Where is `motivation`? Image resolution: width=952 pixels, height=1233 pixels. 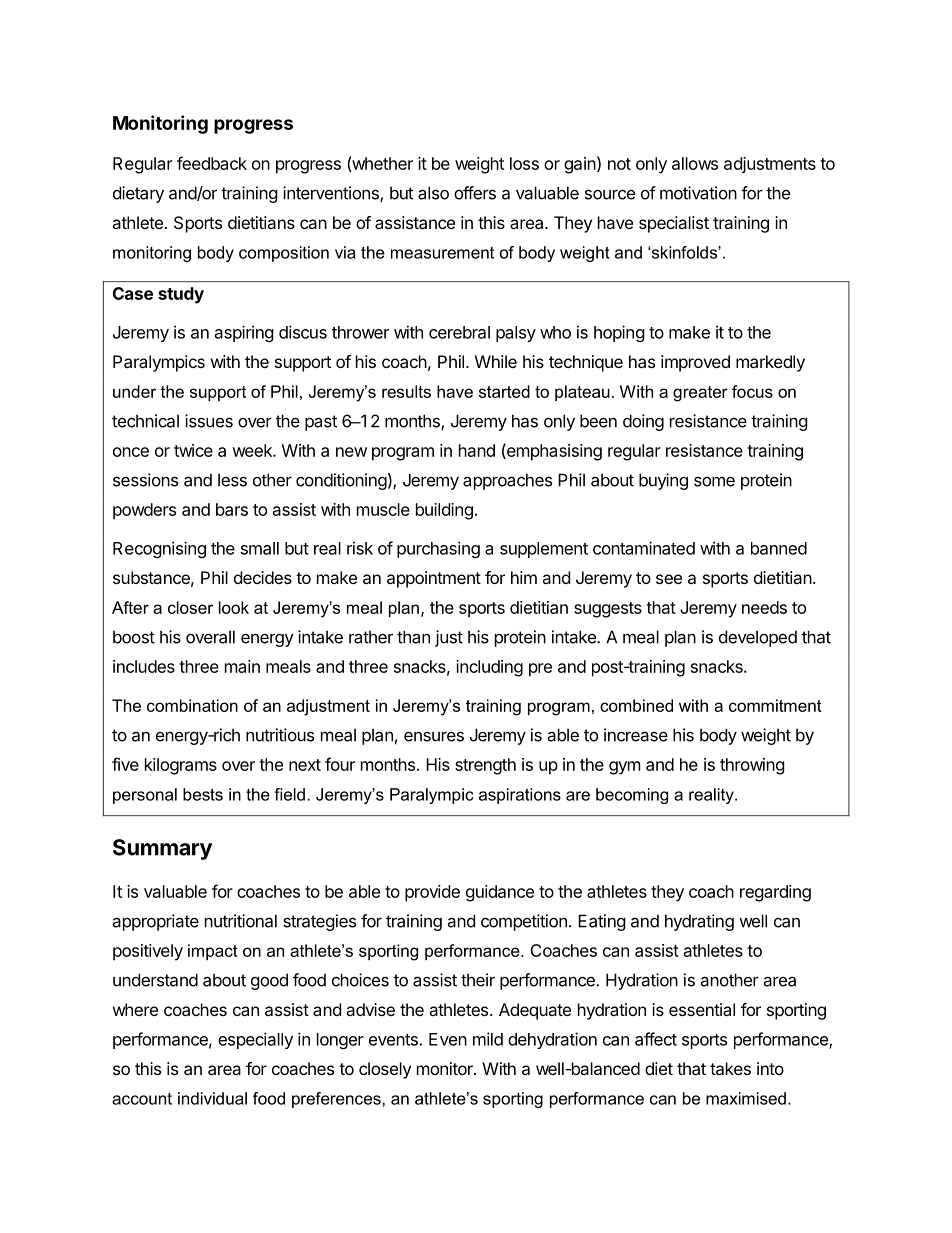 motivation is located at coordinates (698, 193).
